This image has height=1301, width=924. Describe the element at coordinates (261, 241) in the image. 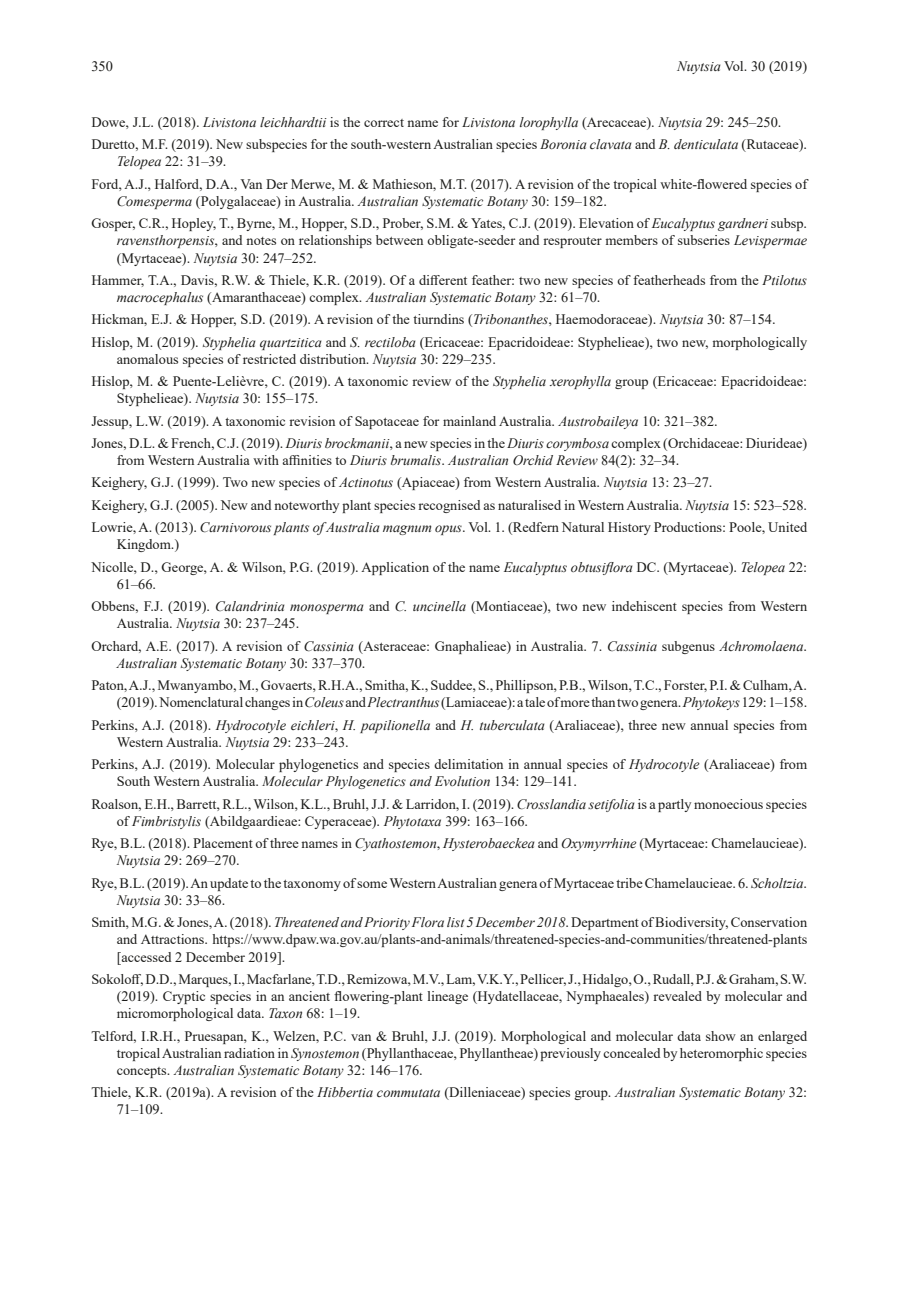

I see `notes` at that location.
